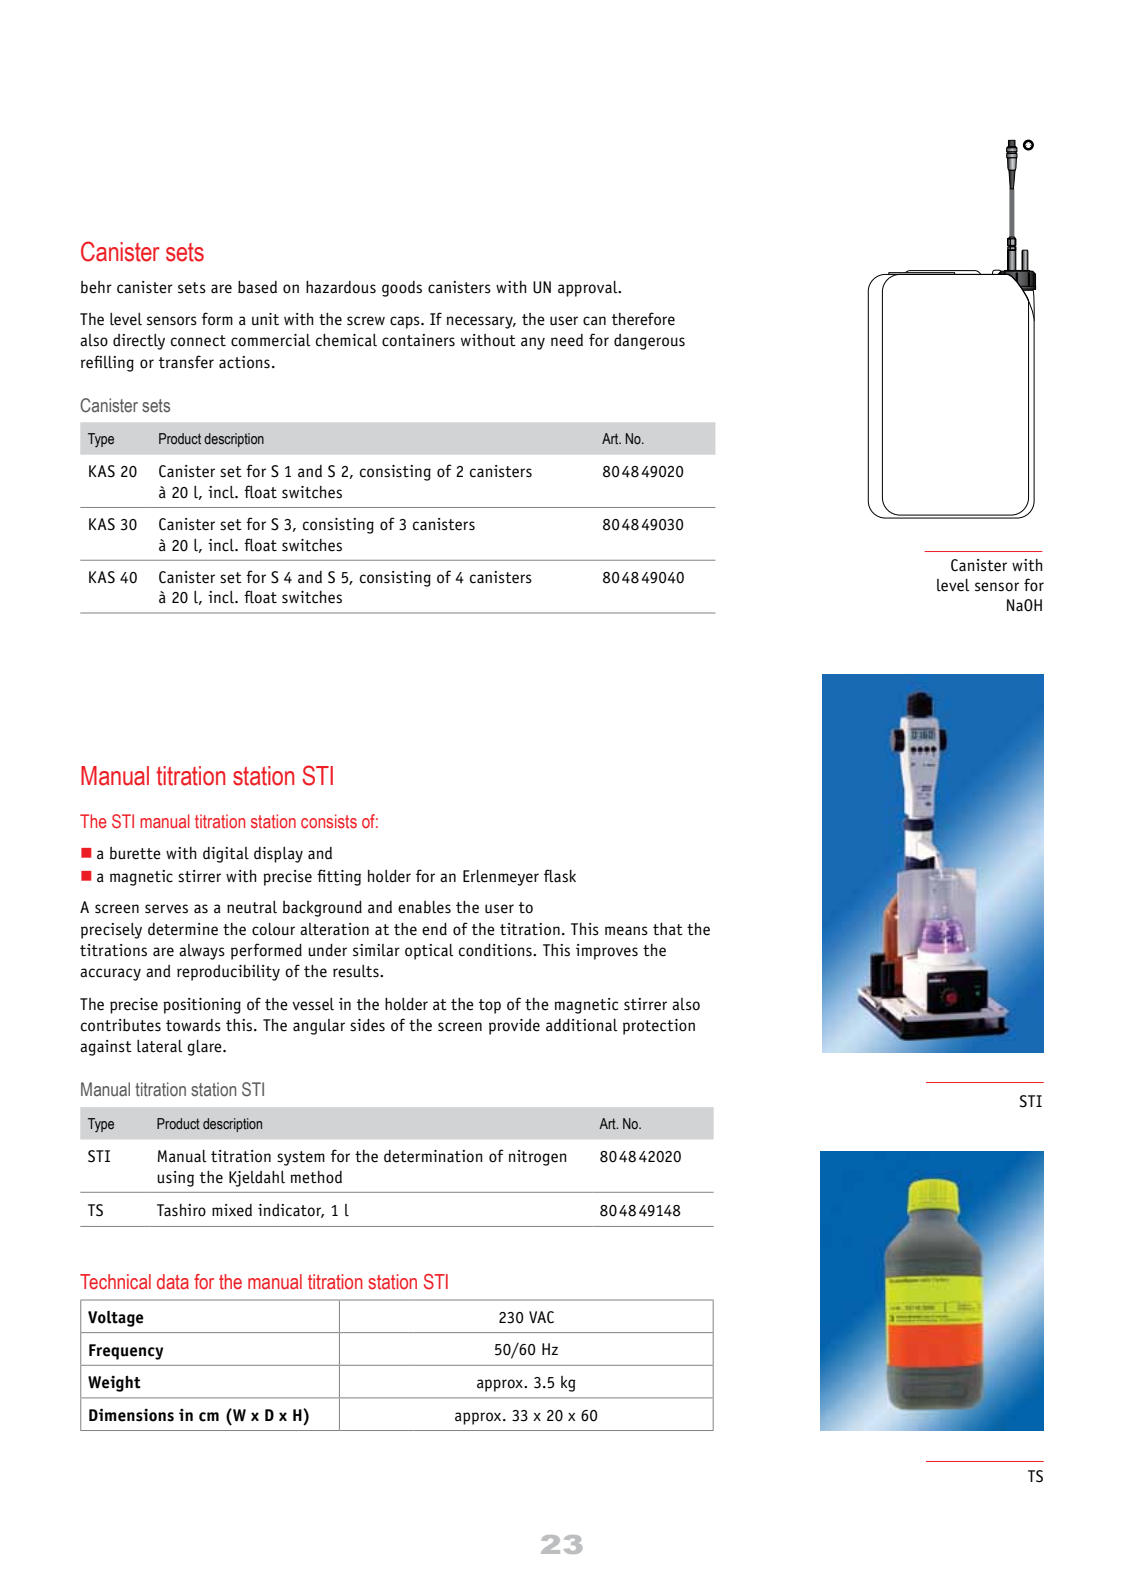 The image size is (1124, 1589). What do you see at coordinates (135, 853) in the page?
I see `burette` at bounding box center [135, 853].
